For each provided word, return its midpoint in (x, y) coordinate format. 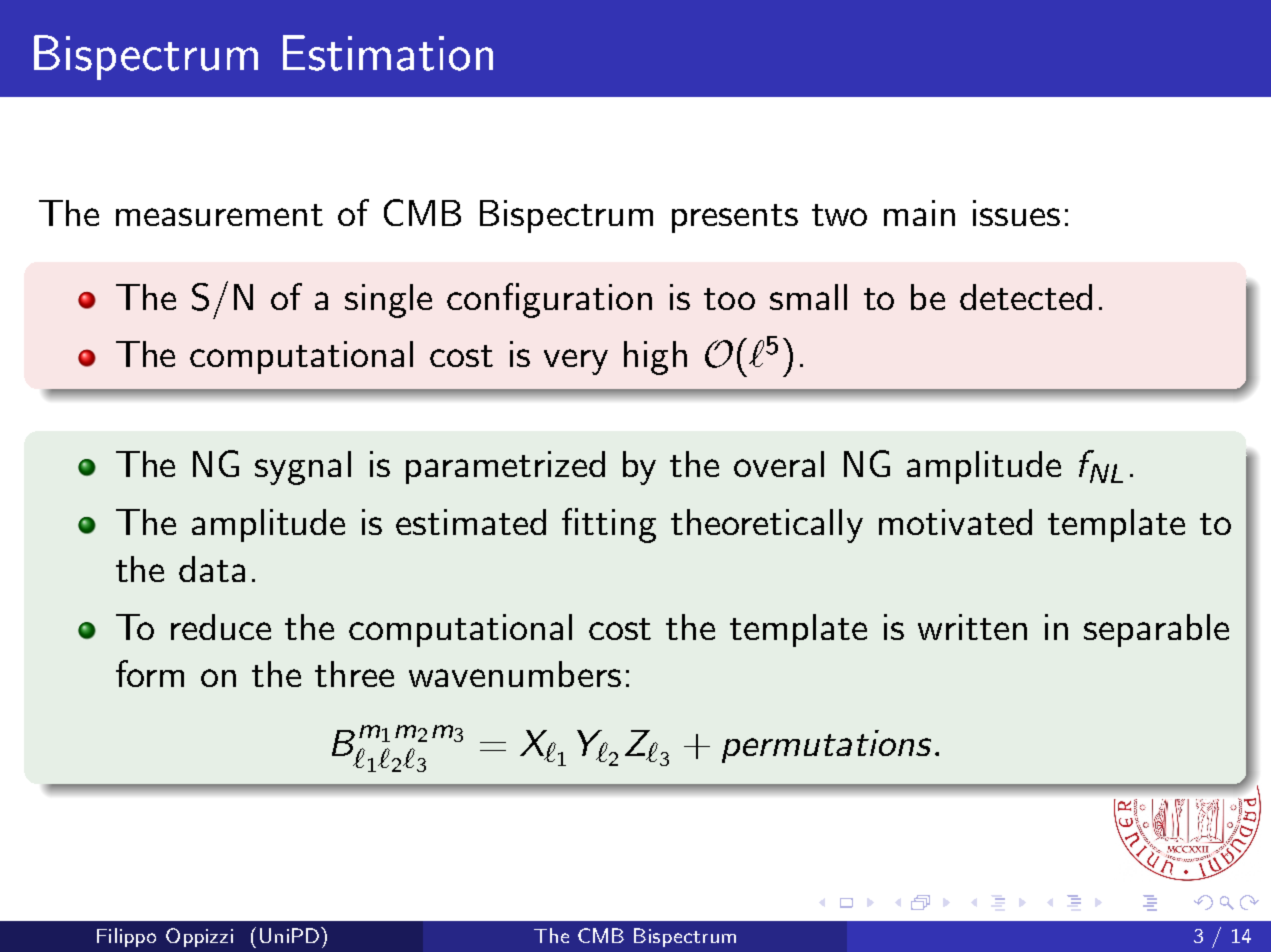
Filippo (126, 937)
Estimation (388, 53)
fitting (609, 525)
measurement (219, 215)
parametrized (505, 467)
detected (1026, 297)
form (150, 673)
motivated (955, 522)
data (212, 569)
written (972, 627)
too (729, 299)
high (655, 358)
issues (1016, 213)
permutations (826, 746)
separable (1156, 630)
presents (735, 218)
